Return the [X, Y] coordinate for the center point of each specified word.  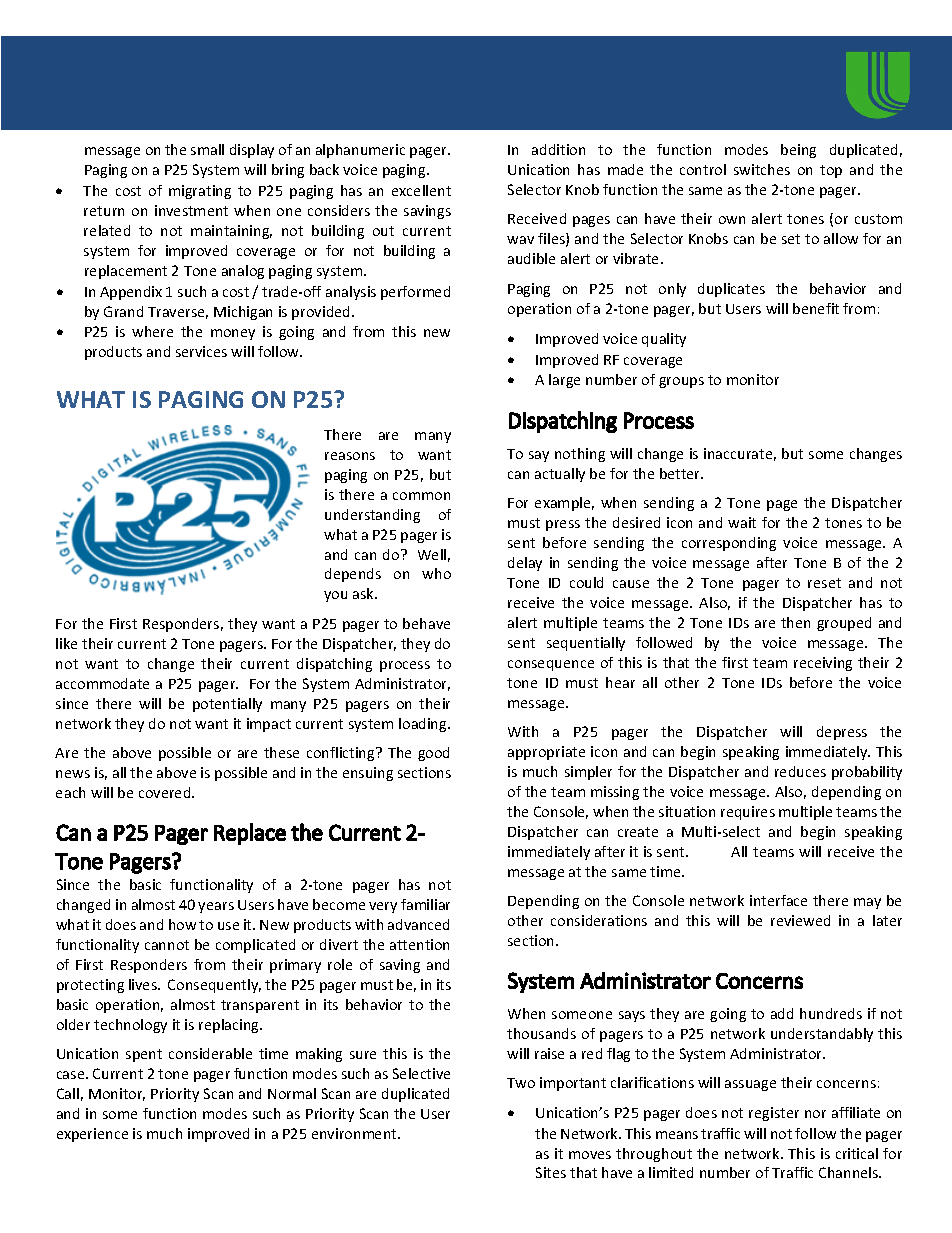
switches [762, 169]
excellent [421, 190]
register [774, 1114]
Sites [551, 1172]
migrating [200, 192]
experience [92, 1135]
